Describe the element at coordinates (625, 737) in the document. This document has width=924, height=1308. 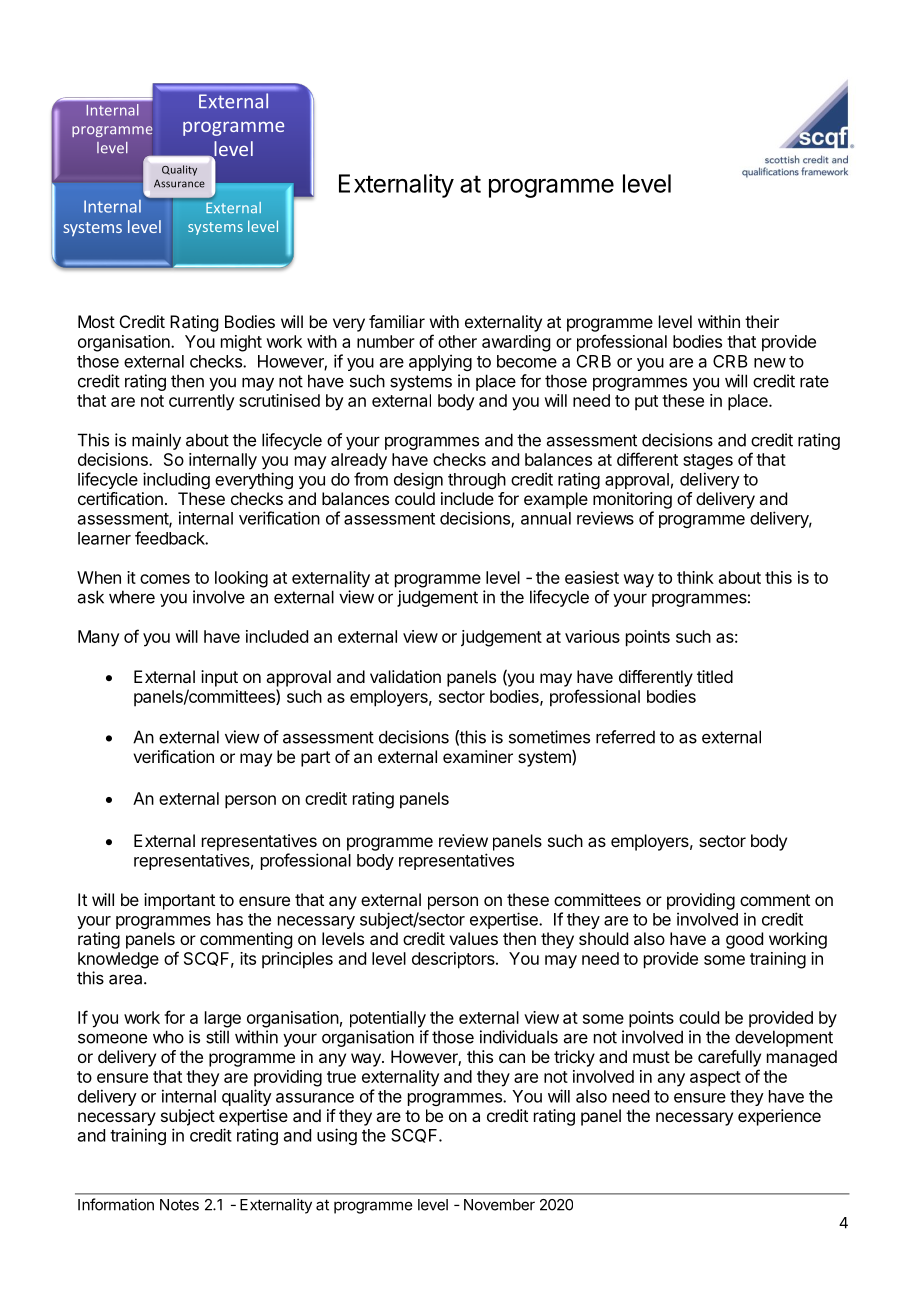
I see `referred` at that location.
